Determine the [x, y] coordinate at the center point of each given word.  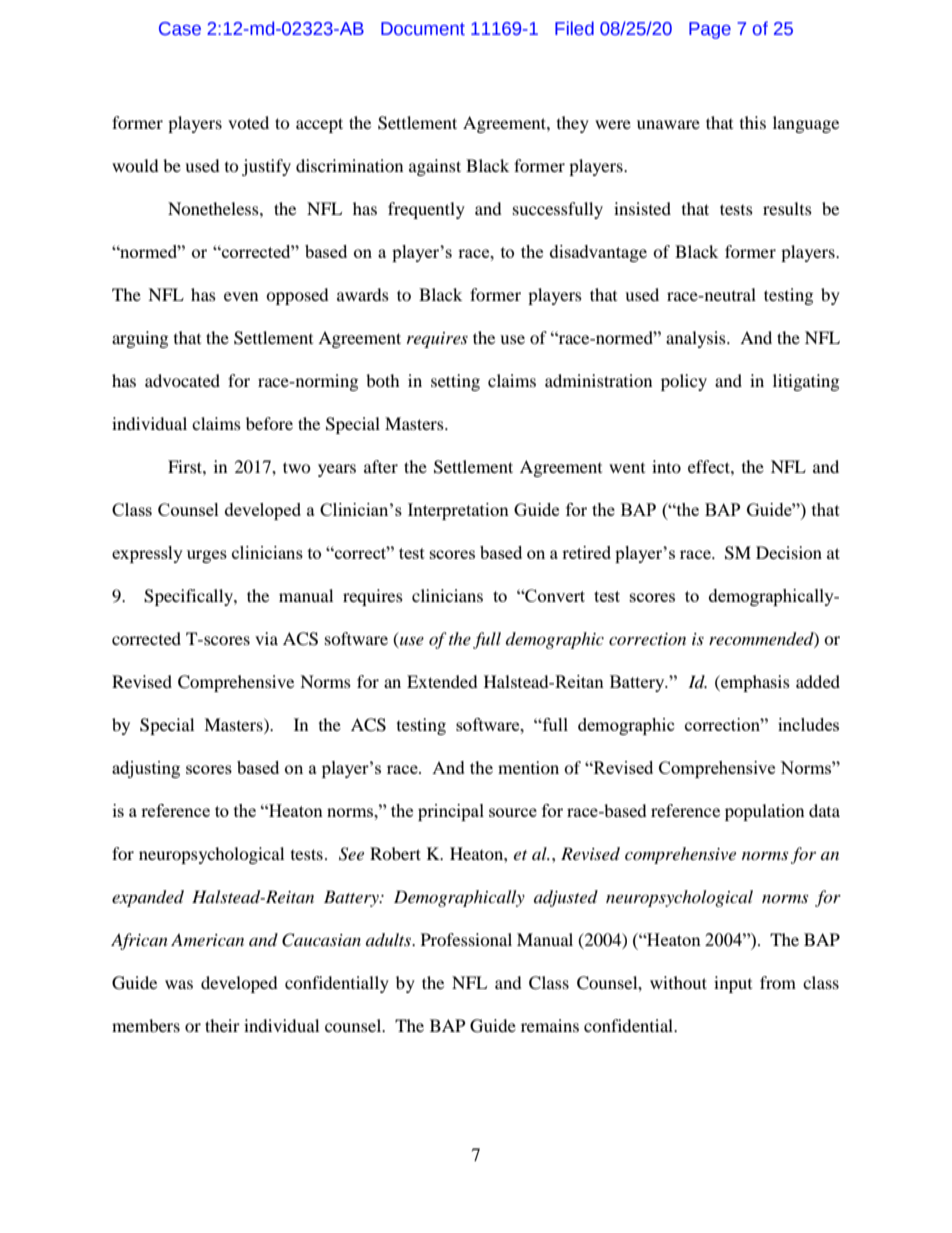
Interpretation [458, 511]
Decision [789, 552]
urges [207, 556]
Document [423, 29]
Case [180, 29]
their [222, 1025]
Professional [466, 939]
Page [710, 30]
